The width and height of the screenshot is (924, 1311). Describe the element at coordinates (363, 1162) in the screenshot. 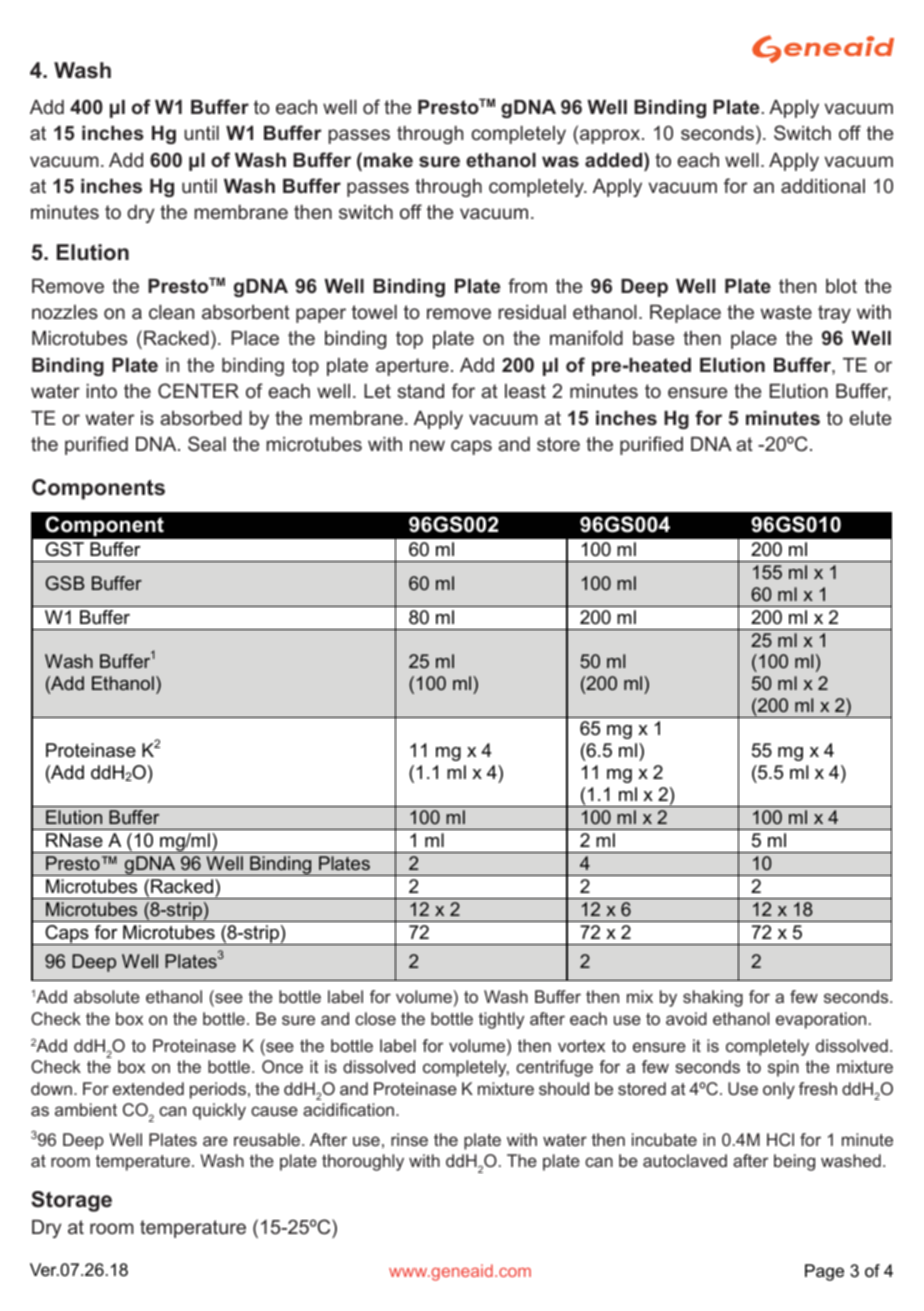

I see `thoroughly` at that location.
